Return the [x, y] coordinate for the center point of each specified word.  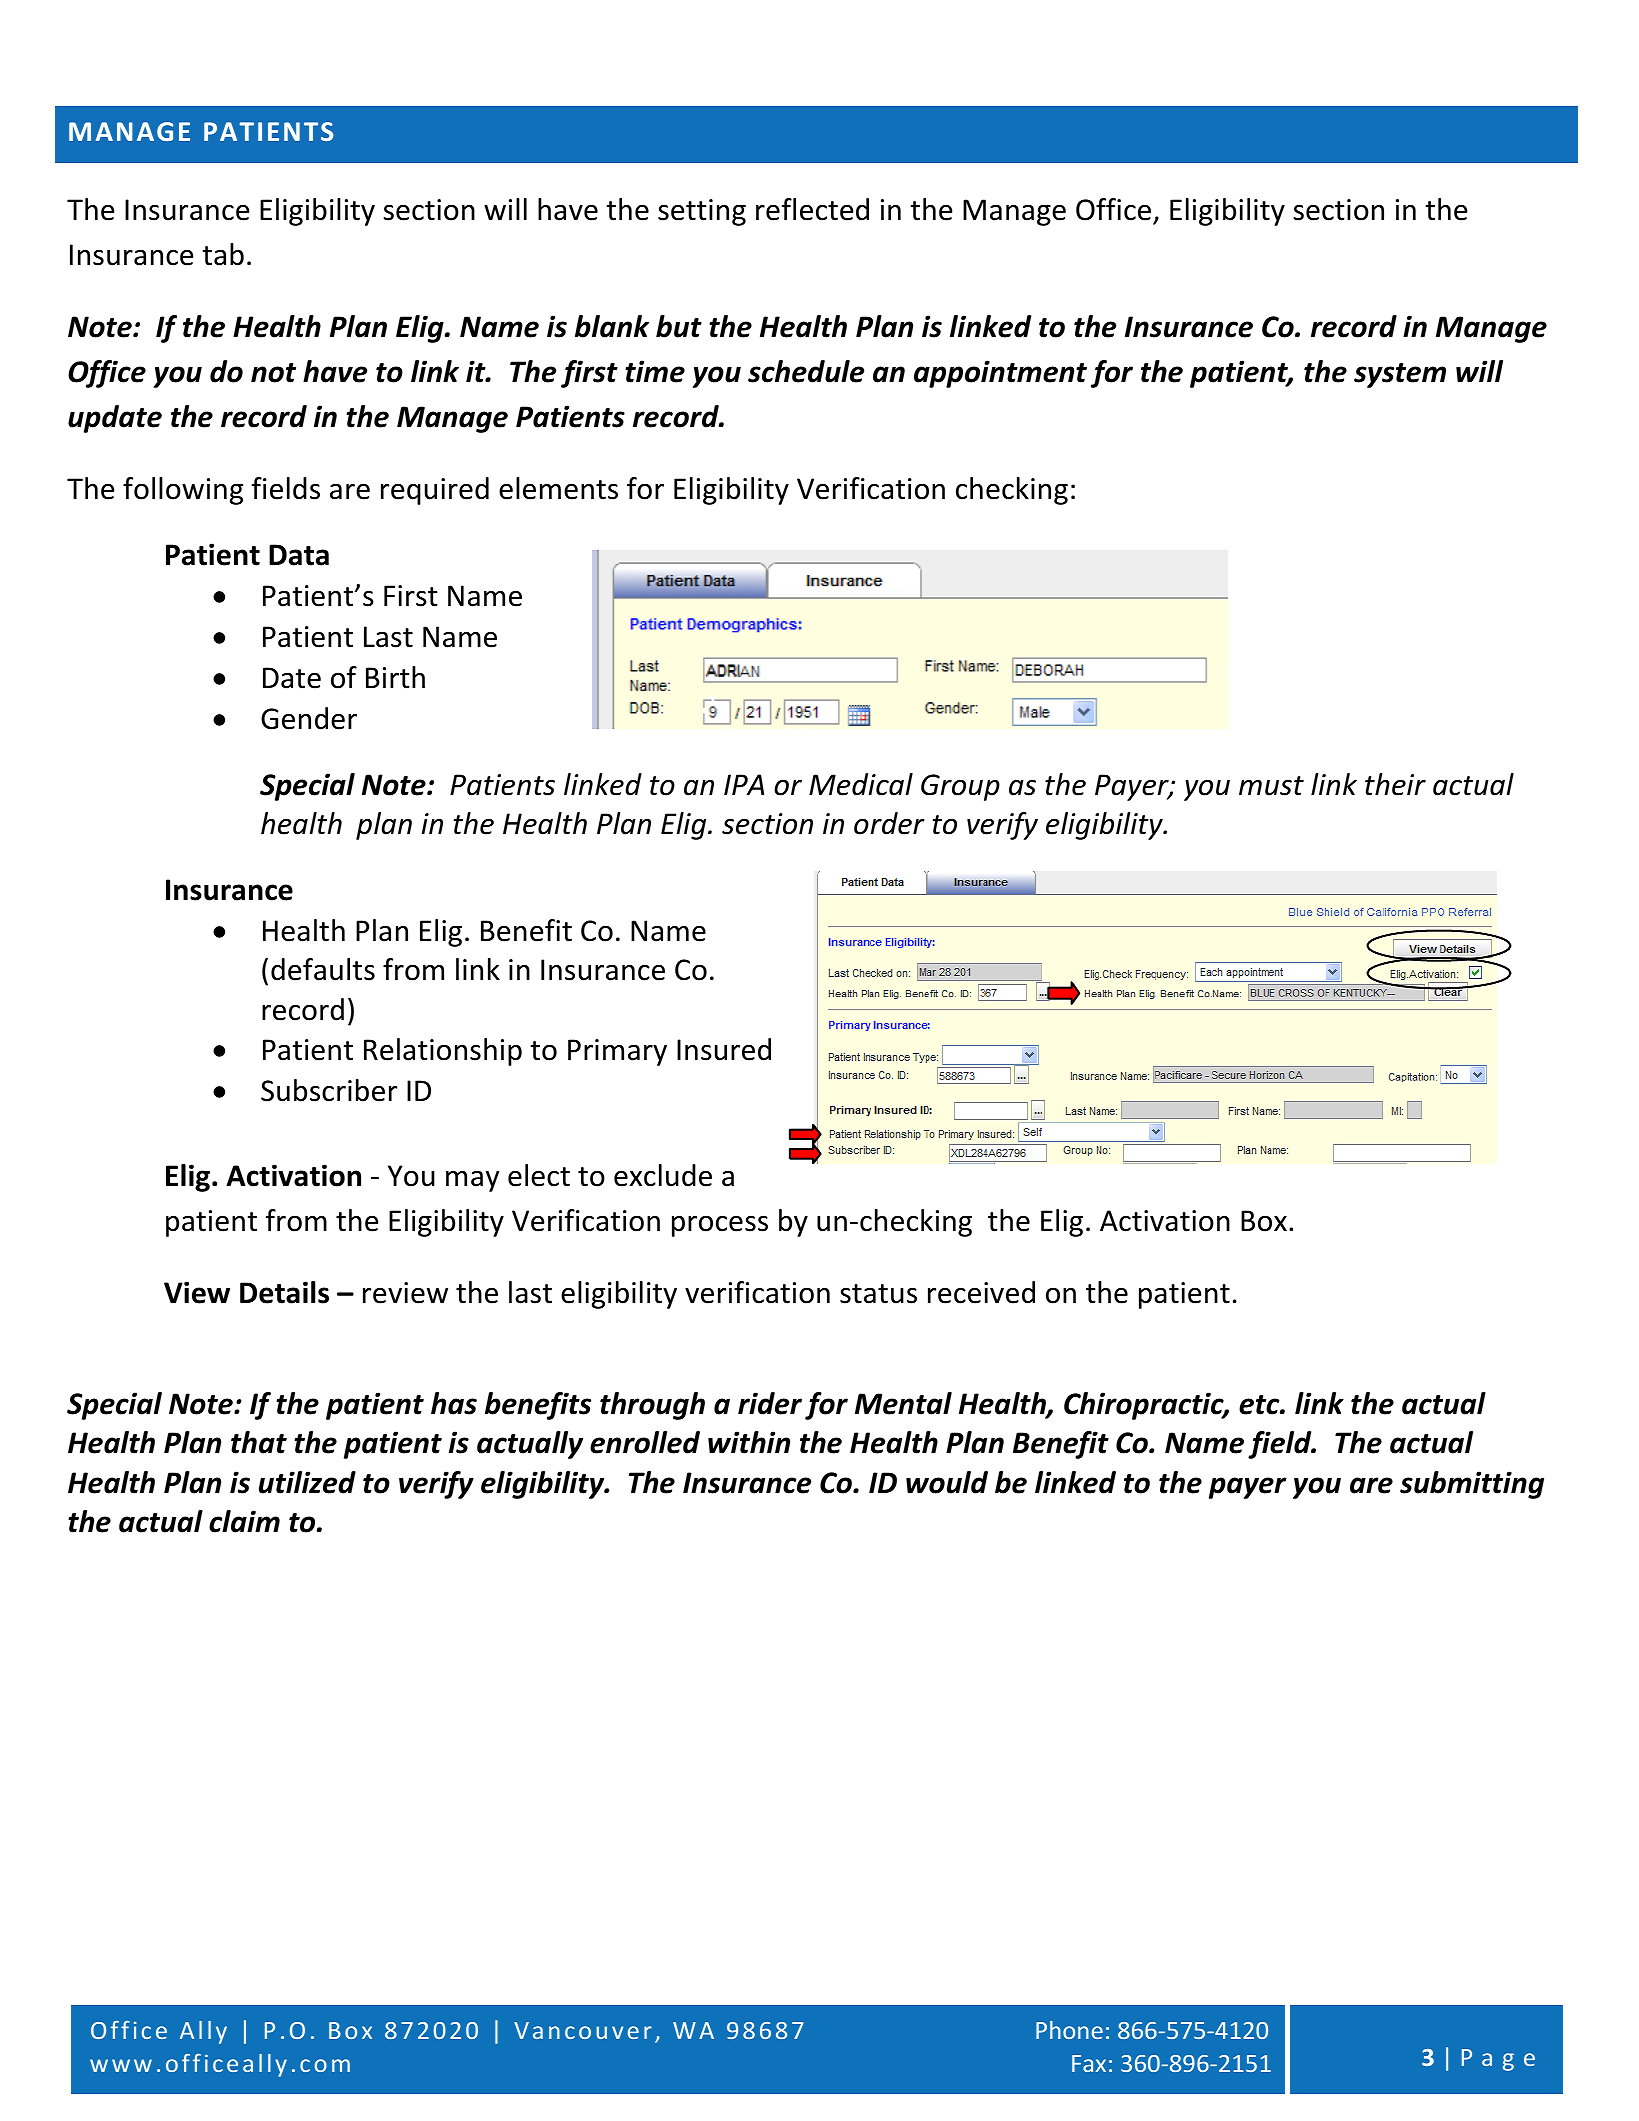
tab [223, 254]
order [889, 823]
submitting [1472, 1485]
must [1271, 786]
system [1400, 375]
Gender [309, 718]
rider [770, 1403]
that [259, 1442]
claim [244, 1521]
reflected [812, 209]
